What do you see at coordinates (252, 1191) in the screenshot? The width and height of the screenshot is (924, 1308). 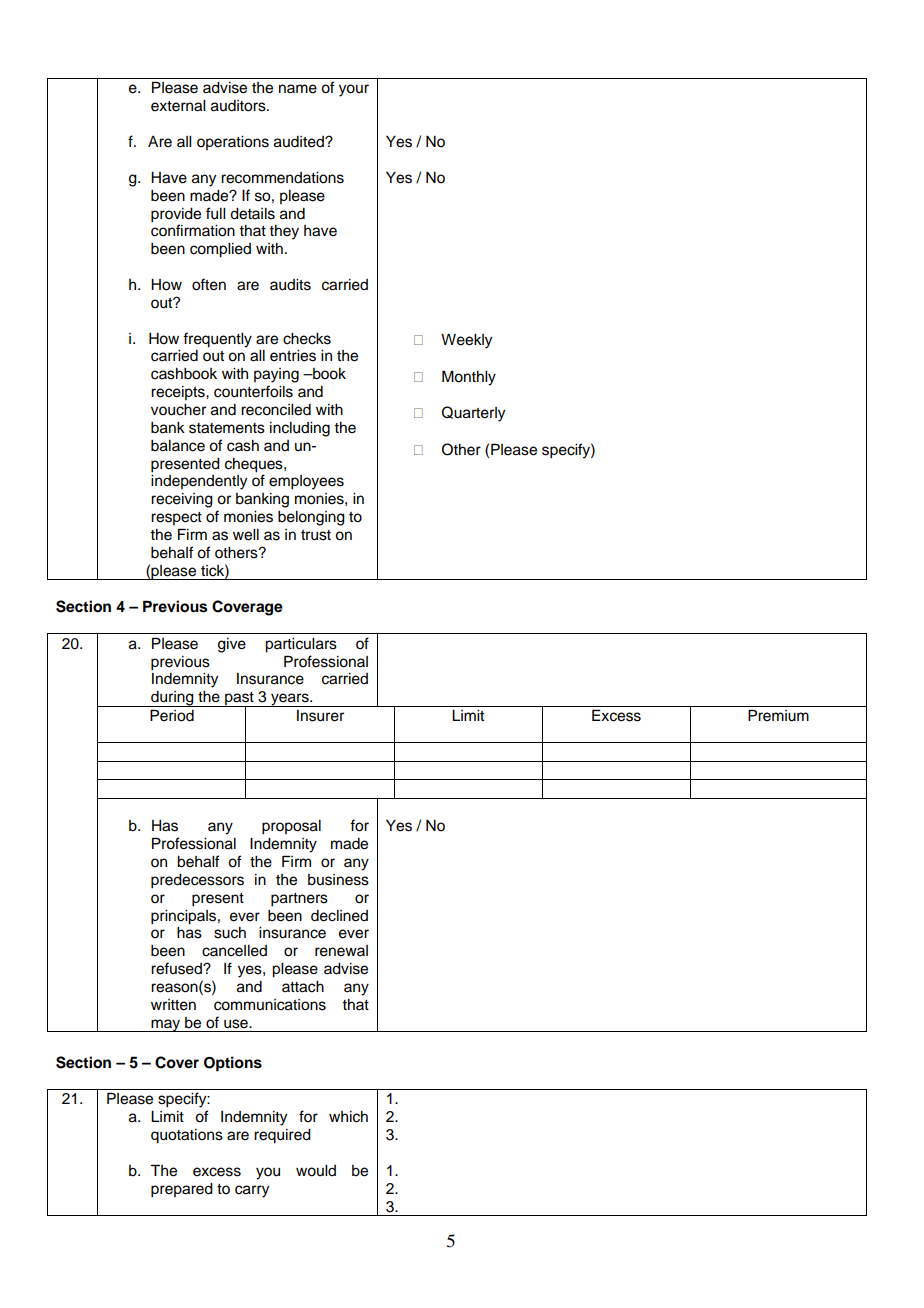 I see `carry` at bounding box center [252, 1191].
